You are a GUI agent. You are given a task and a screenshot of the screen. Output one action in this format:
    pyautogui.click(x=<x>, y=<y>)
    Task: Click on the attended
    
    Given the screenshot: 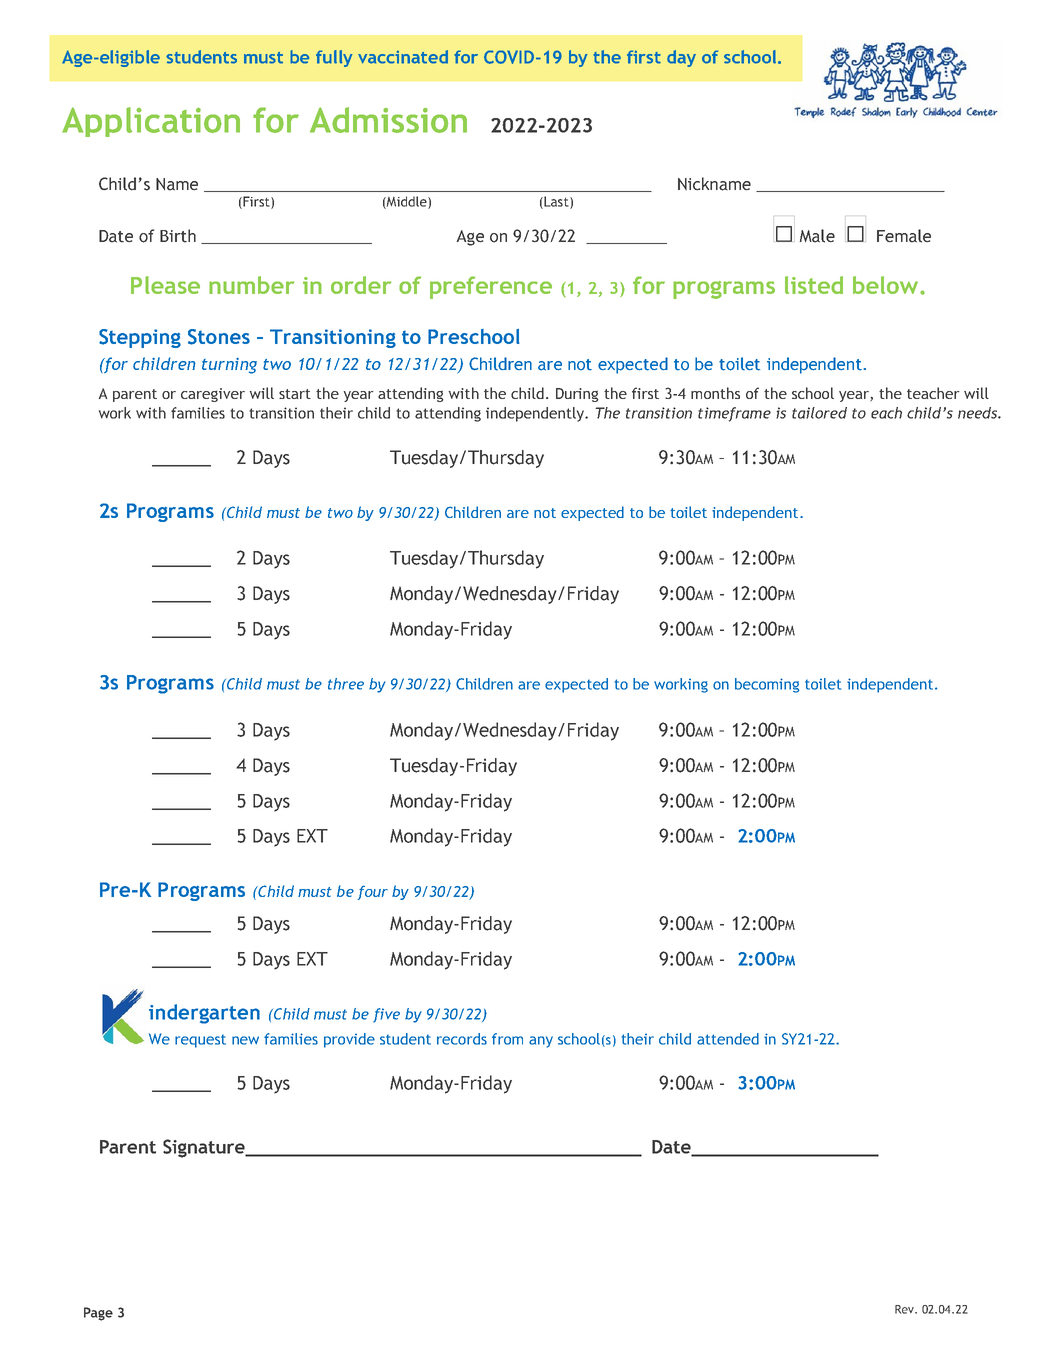 What is the action you would take?
    pyautogui.click(x=728, y=1039)
